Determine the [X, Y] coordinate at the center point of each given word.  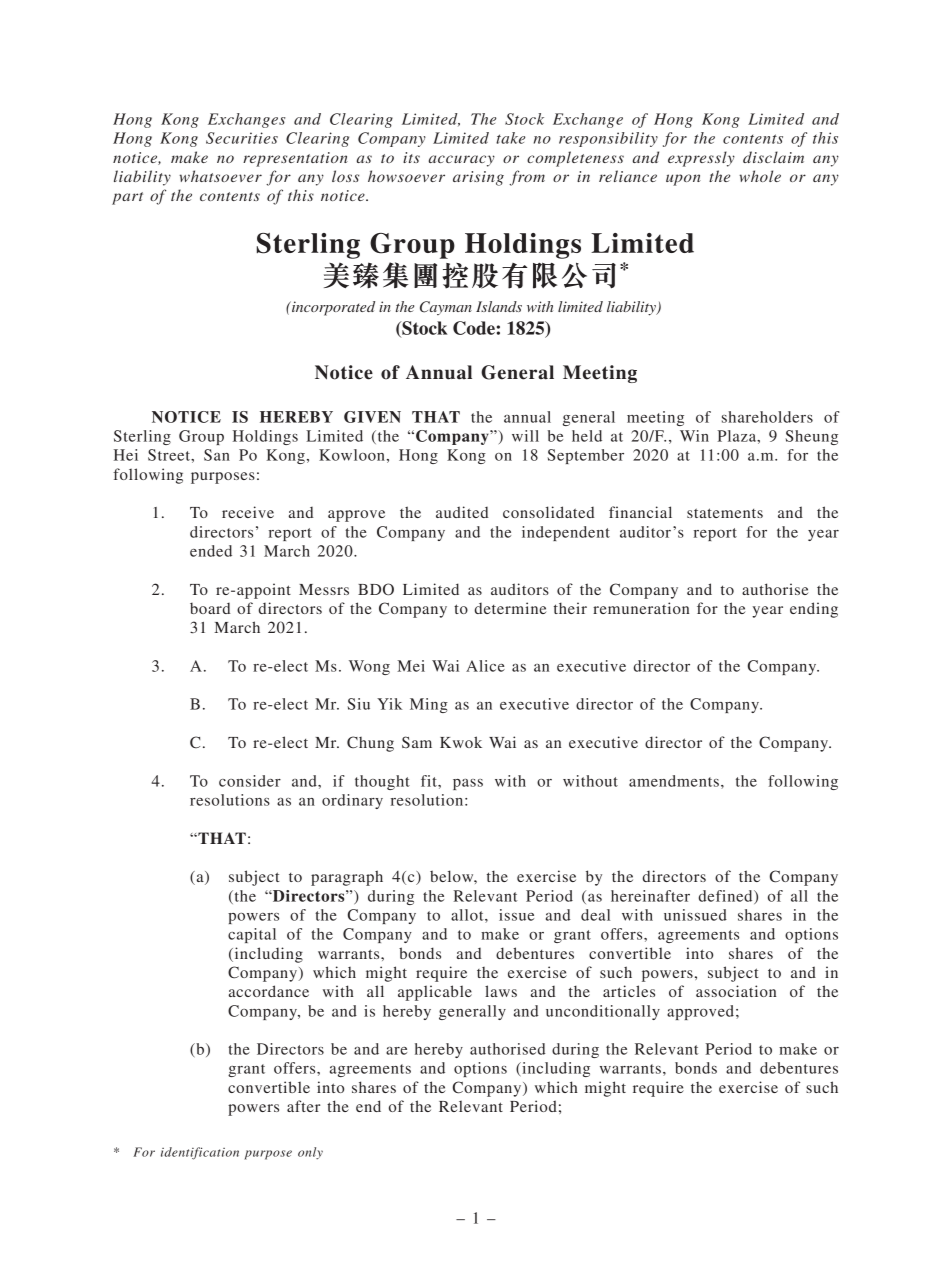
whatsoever [220, 176]
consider [250, 781]
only [310, 1153]
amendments [674, 781]
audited [462, 512]
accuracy [462, 161]
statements [725, 513]
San [217, 455]
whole [760, 176]
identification [200, 1153]
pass [468, 784]
